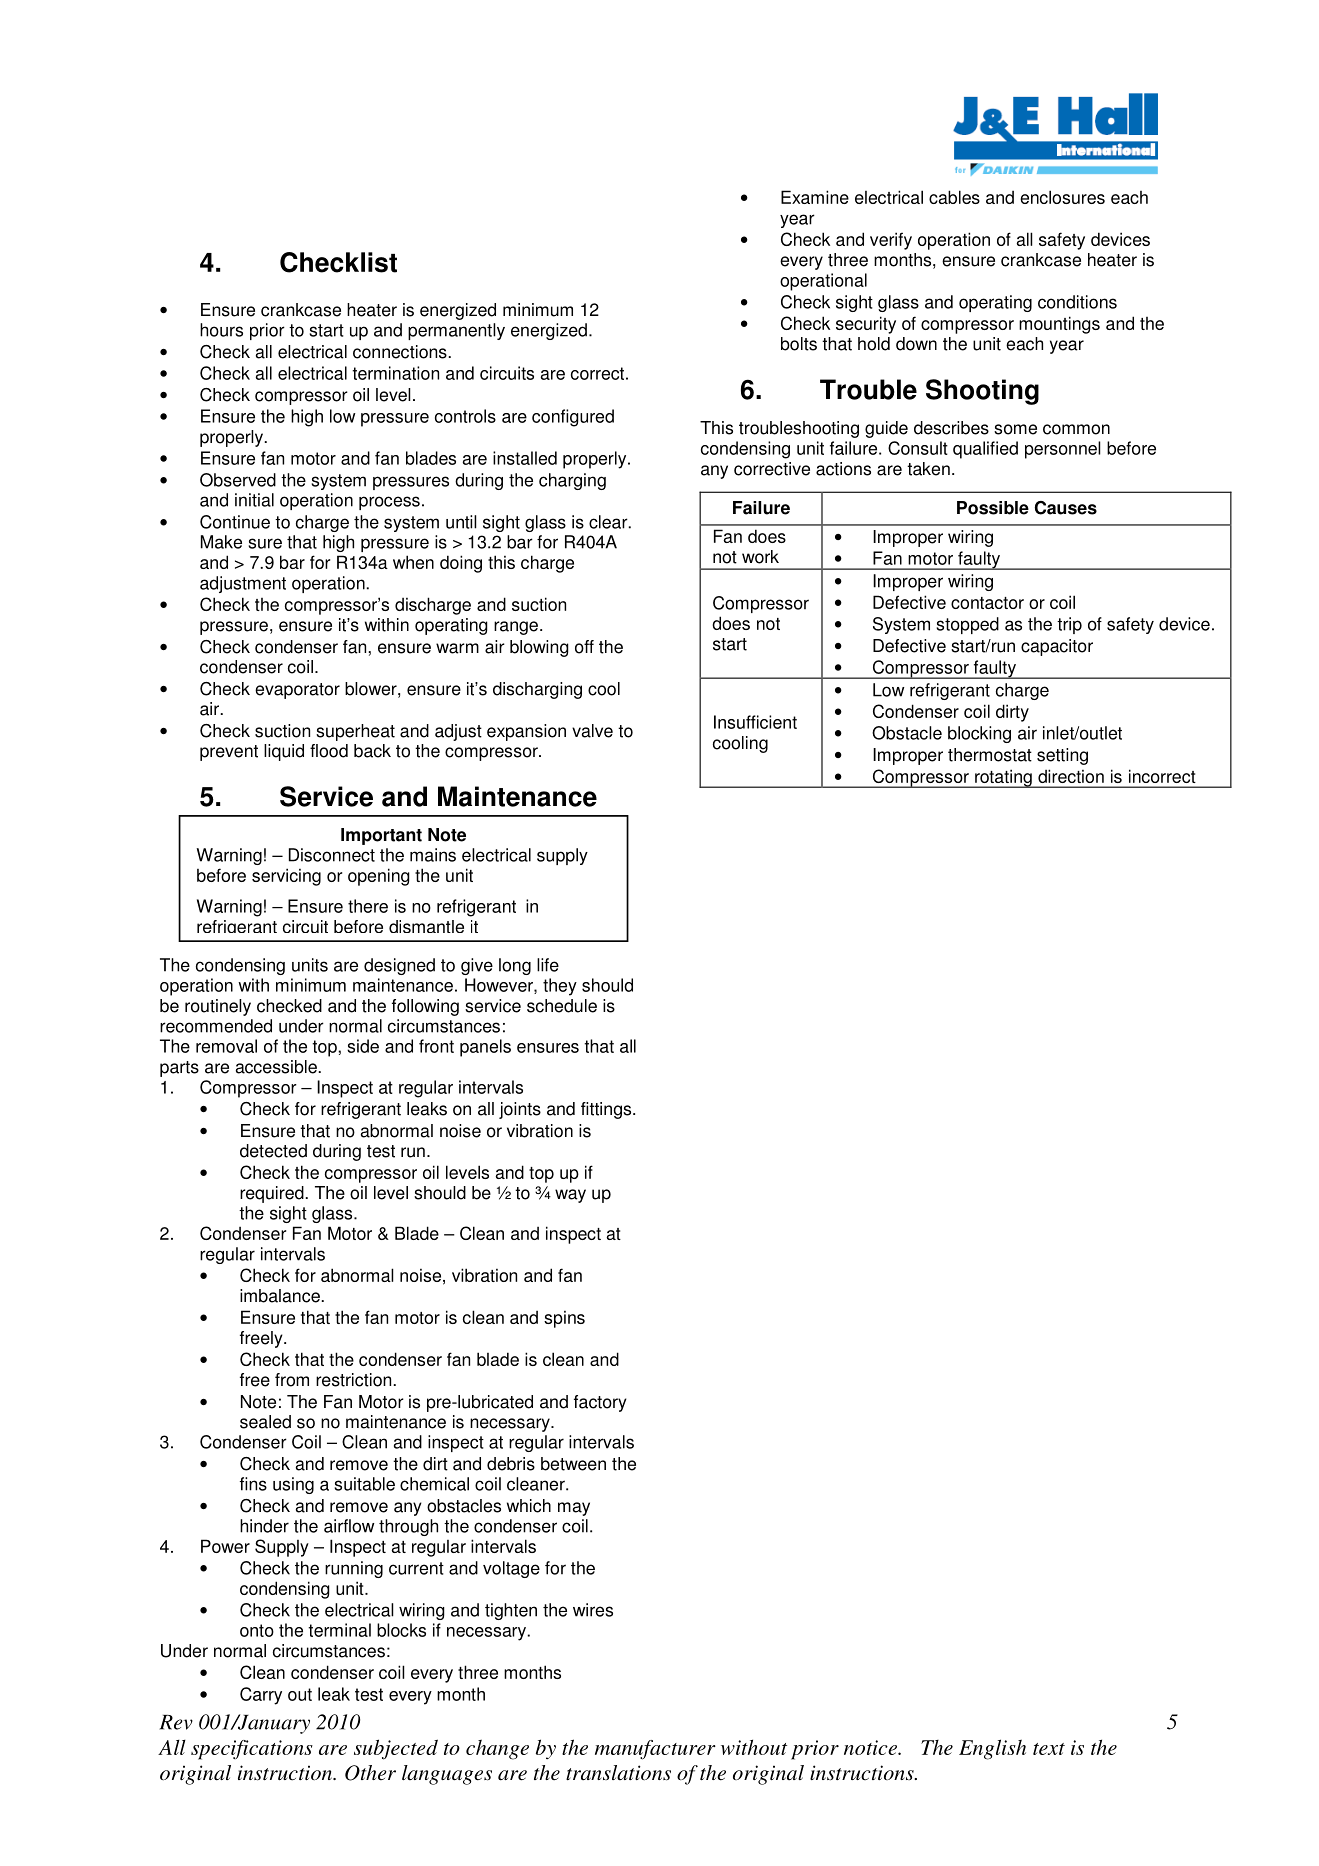 The height and width of the screenshot is (1866, 1319). Describe the element at coordinates (560, 987) in the screenshot. I see `they` at that location.
